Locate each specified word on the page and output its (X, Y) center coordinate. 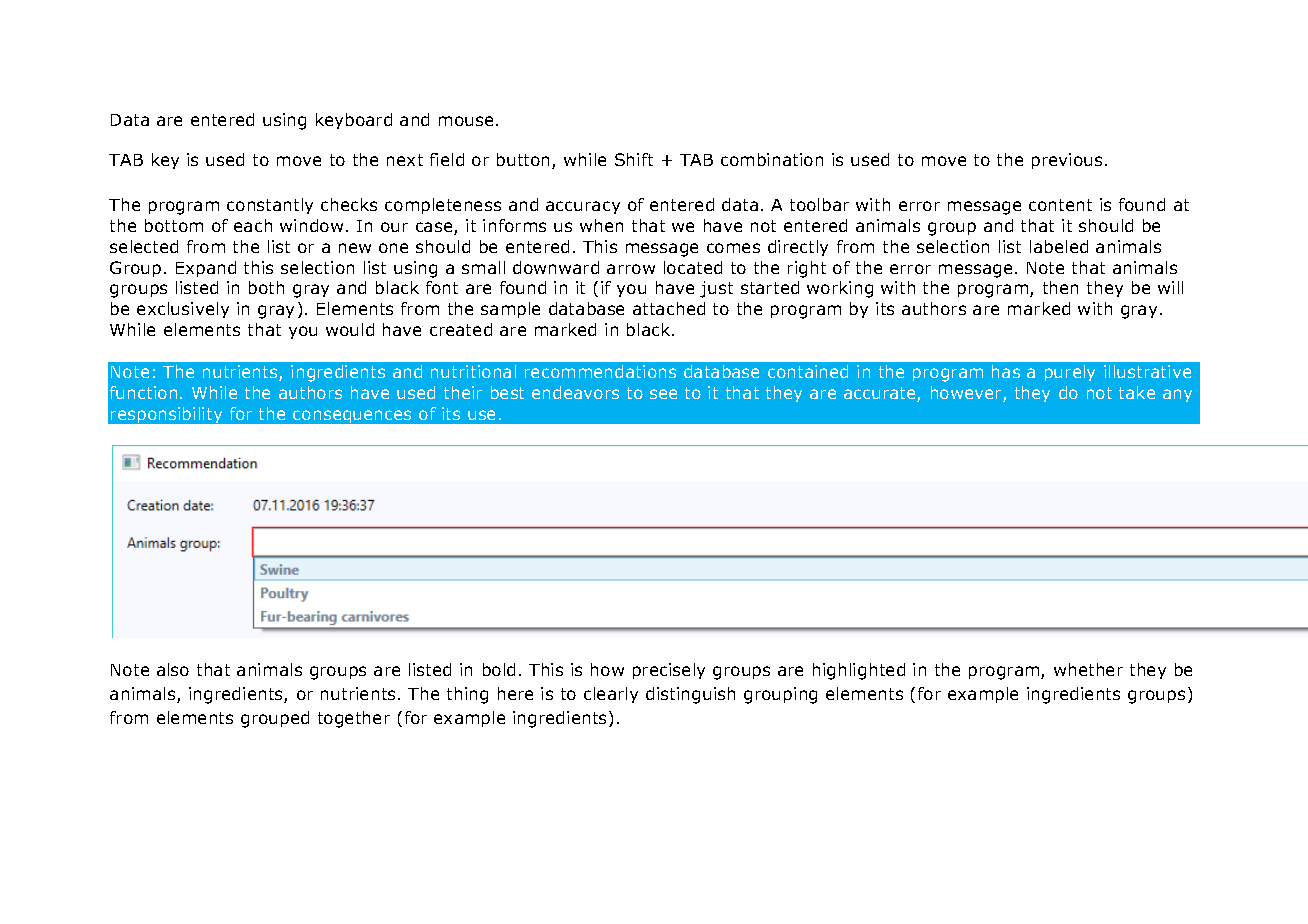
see (663, 394)
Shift (634, 159)
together (354, 719)
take (1137, 392)
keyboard (354, 121)
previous (1067, 161)
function (143, 392)
